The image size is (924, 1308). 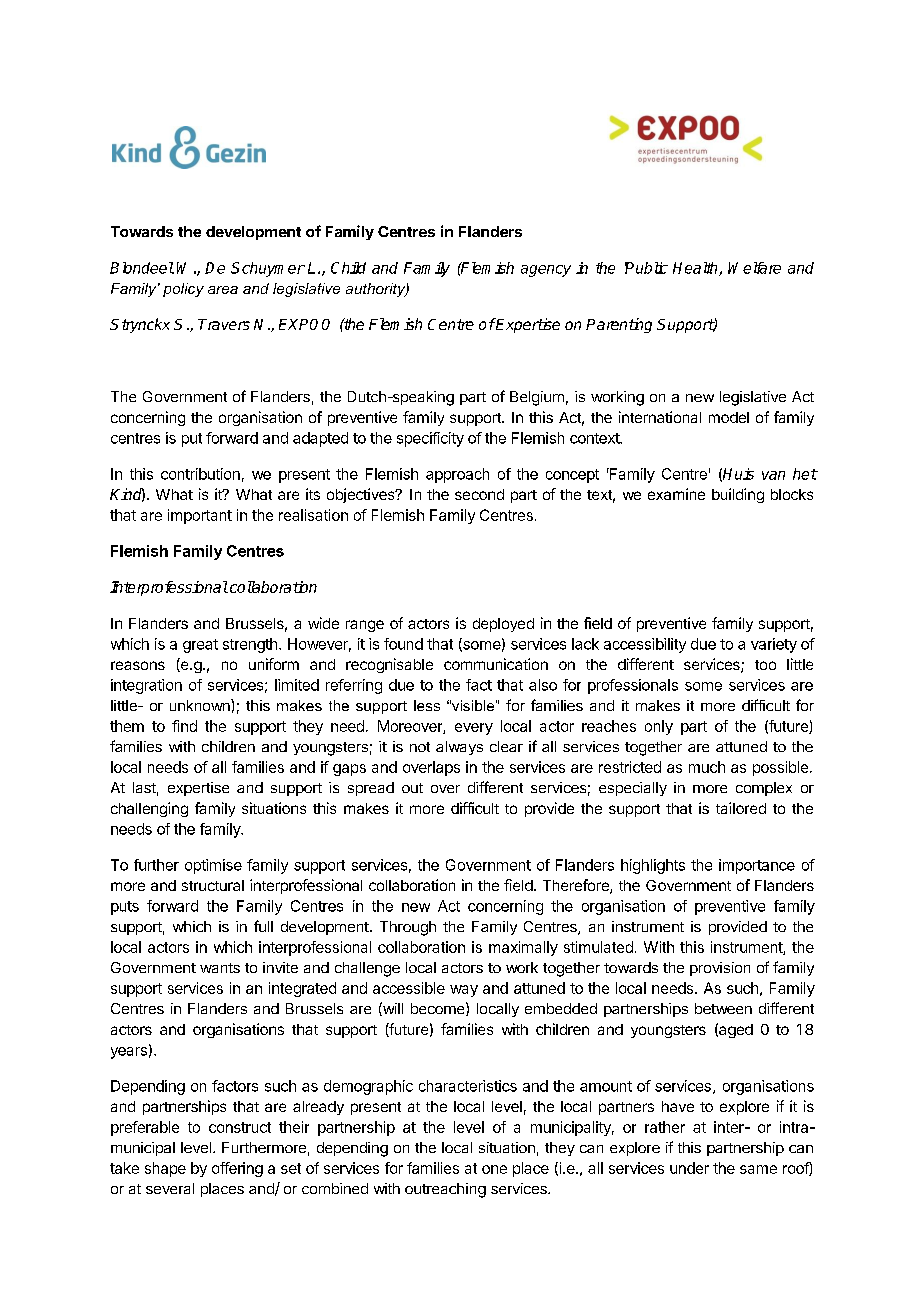 What do you see at coordinates (223, 290) in the document?
I see `area` at bounding box center [223, 290].
